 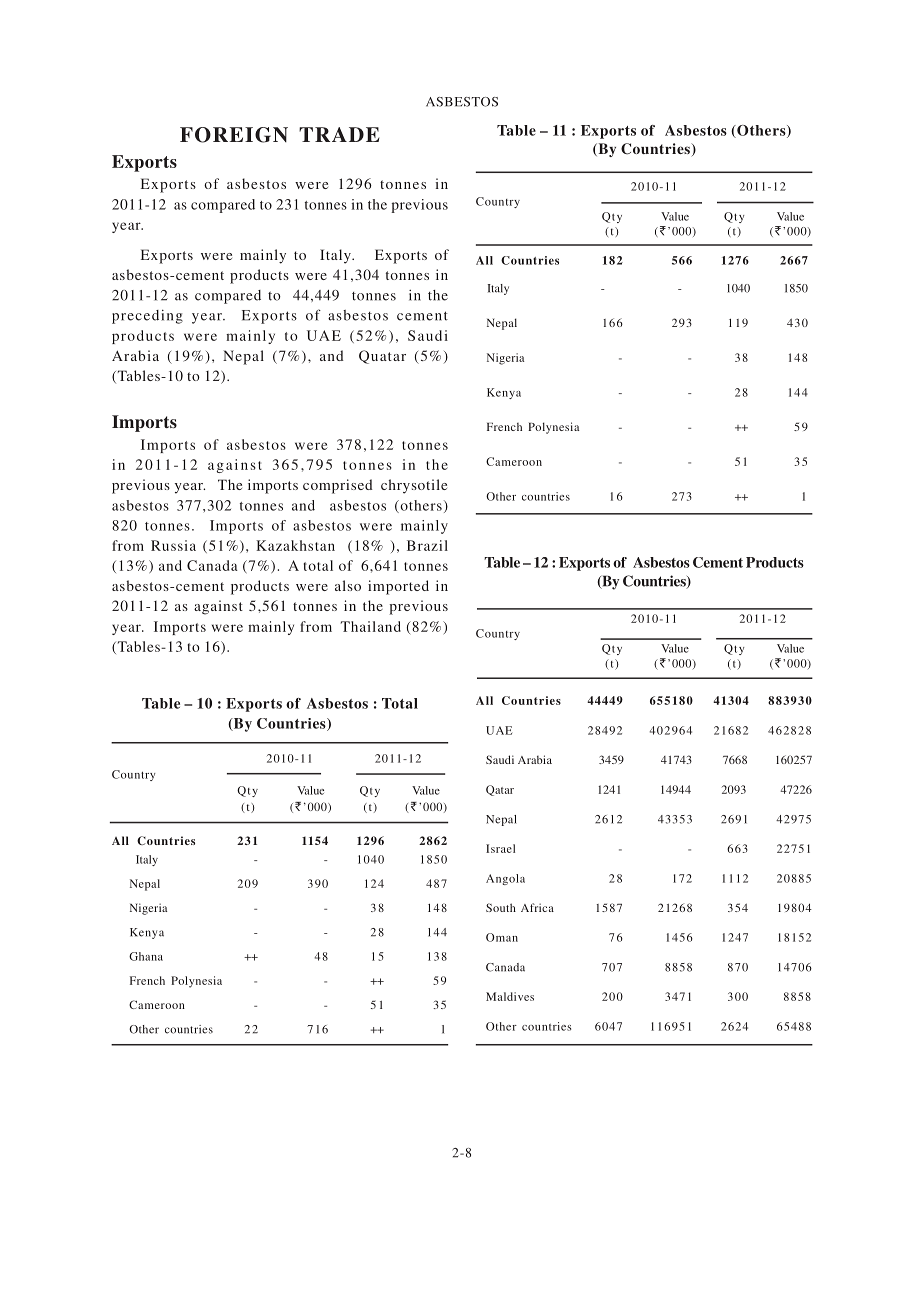 I want to click on Oman, so click(x=502, y=937).
